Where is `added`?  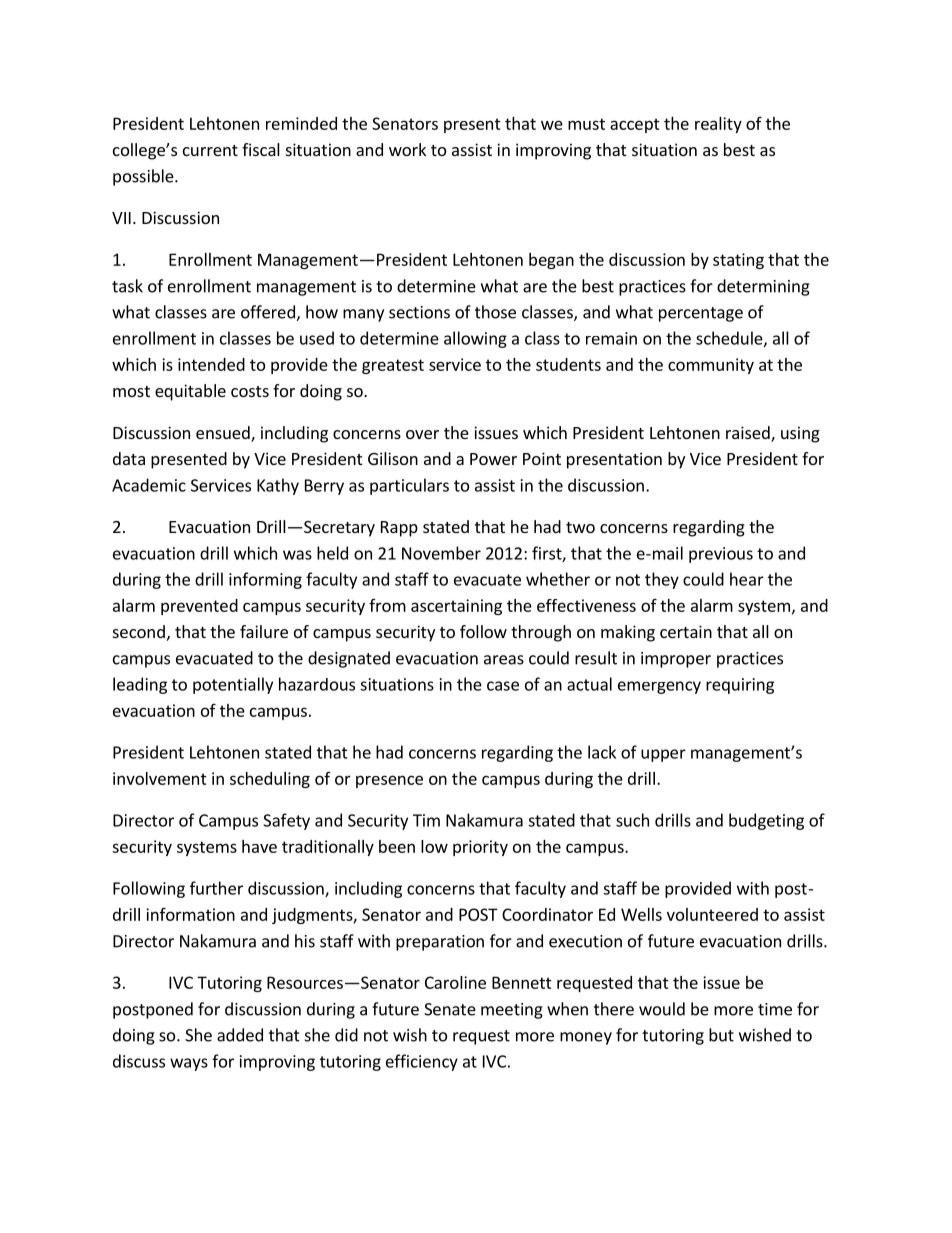
added is located at coordinates (240, 1035).
